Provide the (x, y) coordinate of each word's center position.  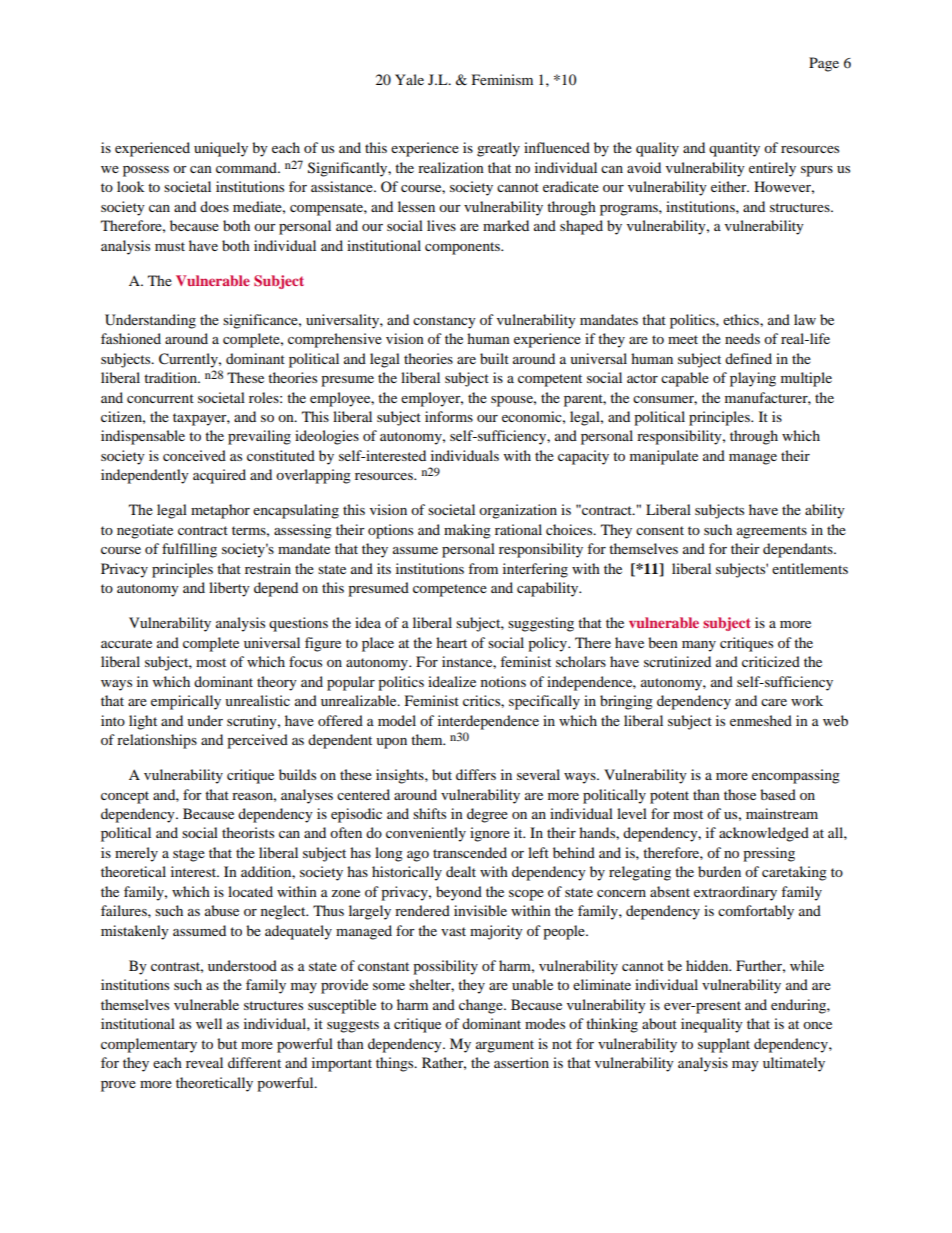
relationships (157, 741)
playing (753, 379)
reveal (204, 1062)
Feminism (502, 79)
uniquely (221, 149)
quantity (734, 149)
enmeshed (761, 720)
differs (476, 774)
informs (449, 416)
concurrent (160, 398)
